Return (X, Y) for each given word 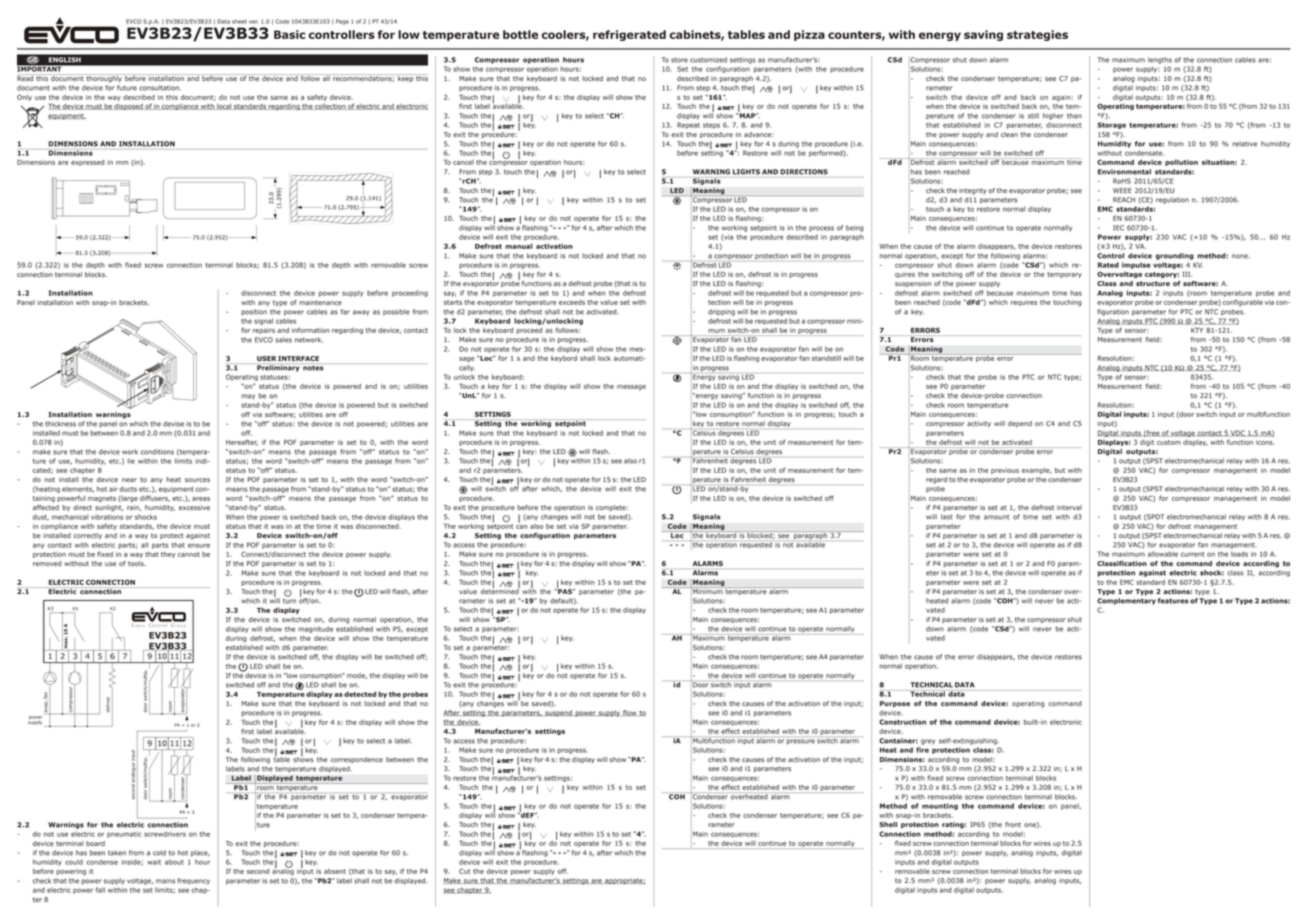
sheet (239, 21)
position (254, 312)
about (174, 862)
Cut (464, 871)
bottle (520, 34)
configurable (1243, 302)
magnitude (315, 629)
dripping (721, 312)
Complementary (1126, 601)
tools (137, 563)
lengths (1160, 60)
